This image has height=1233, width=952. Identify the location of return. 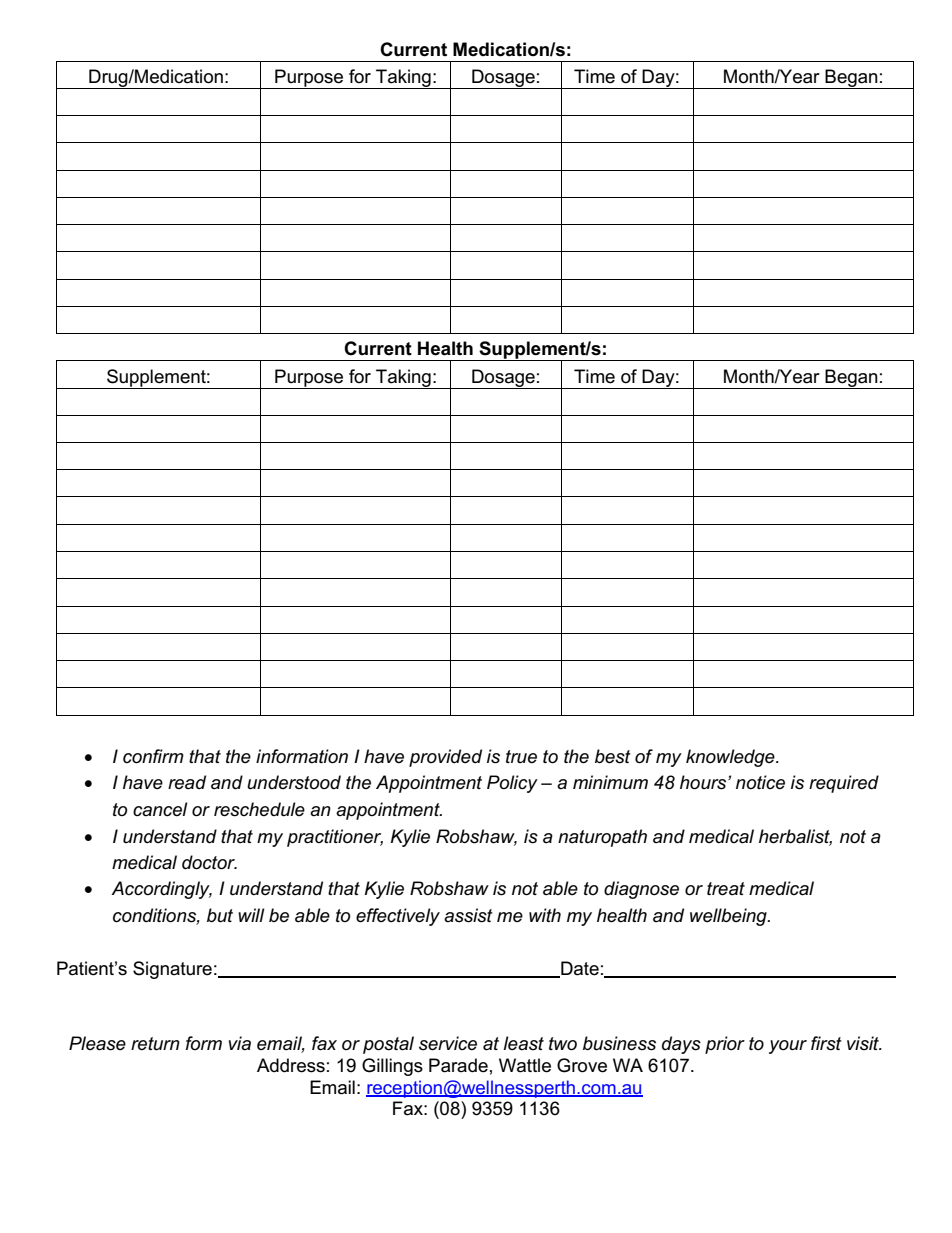
(155, 1044).
